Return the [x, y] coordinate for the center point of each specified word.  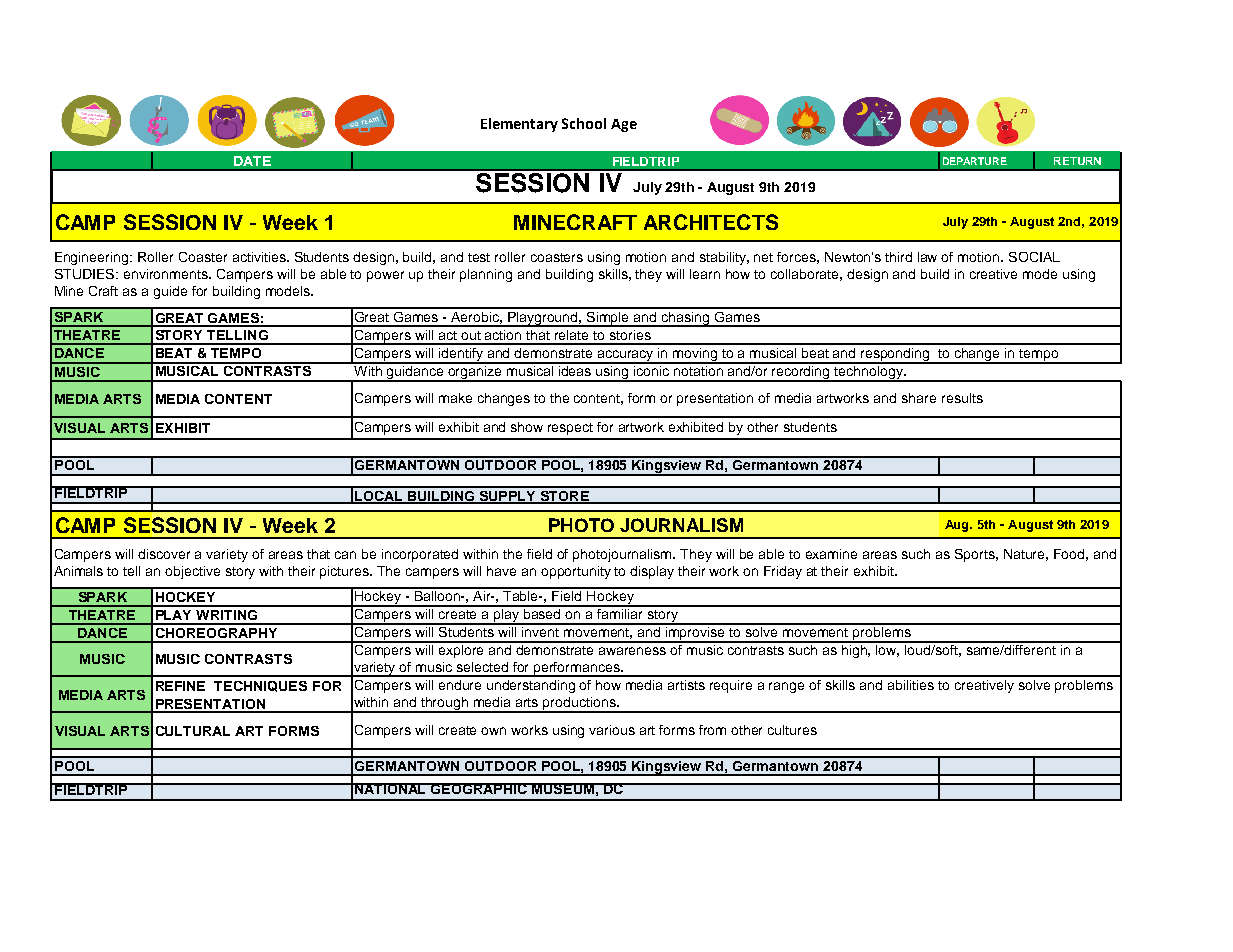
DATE [252, 161]
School [584, 123]
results [962, 398]
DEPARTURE [975, 161]
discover [164, 554]
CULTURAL [193, 731]
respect [570, 429]
